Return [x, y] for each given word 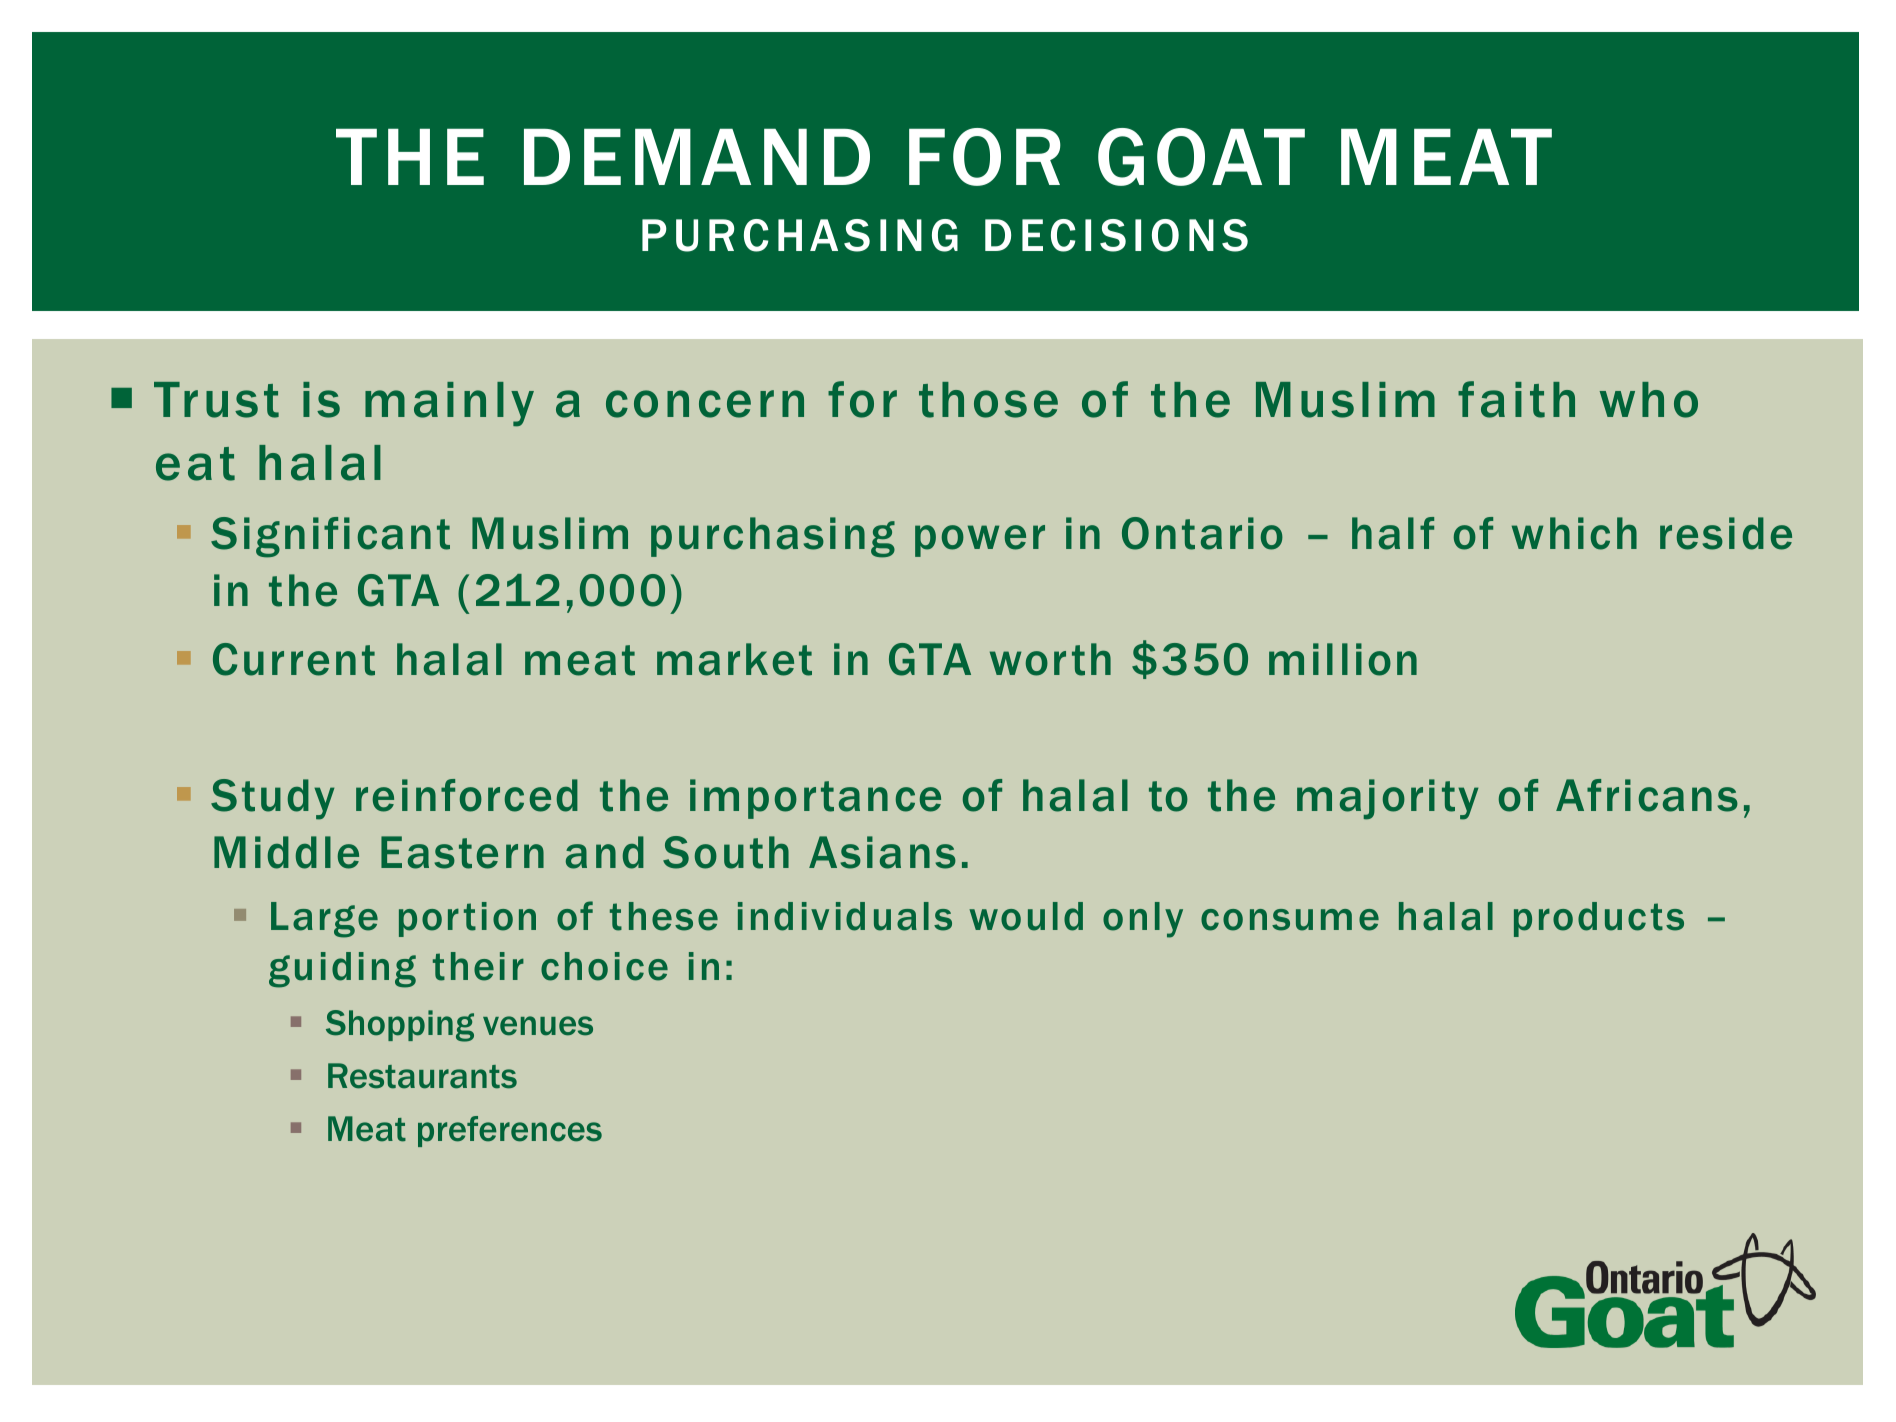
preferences [510, 1131]
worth [1050, 659]
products [1599, 919]
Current [294, 659]
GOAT [1201, 157]
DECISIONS [1116, 235]
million [1343, 659]
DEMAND [697, 157]
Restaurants [422, 1076]
